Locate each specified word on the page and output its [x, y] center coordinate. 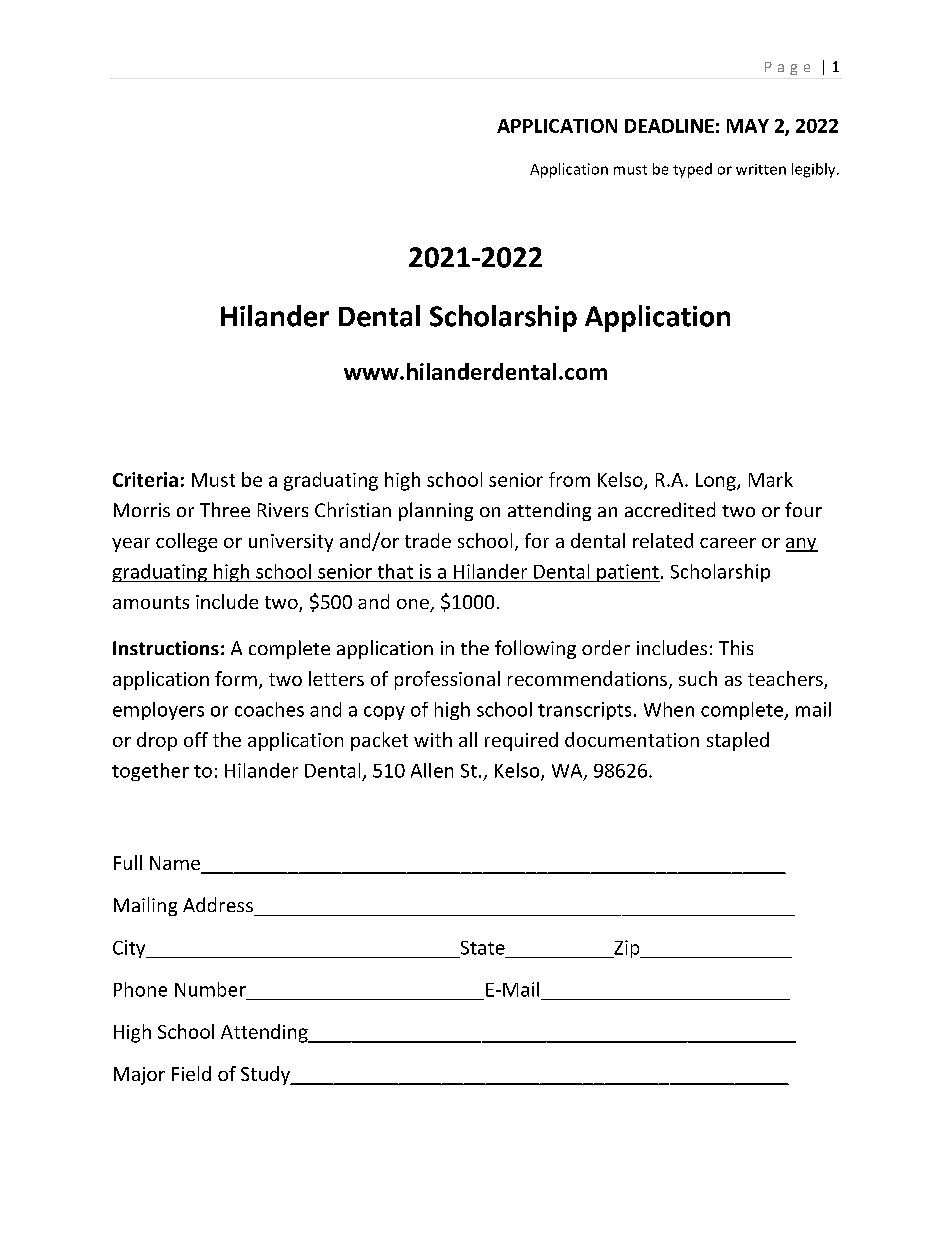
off [196, 739]
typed [692, 170]
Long [717, 482]
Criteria [145, 479]
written [761, 169]
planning [436, 511]
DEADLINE [669, 126]
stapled [738, 741]
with [433, 739]
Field [191, 1073]
